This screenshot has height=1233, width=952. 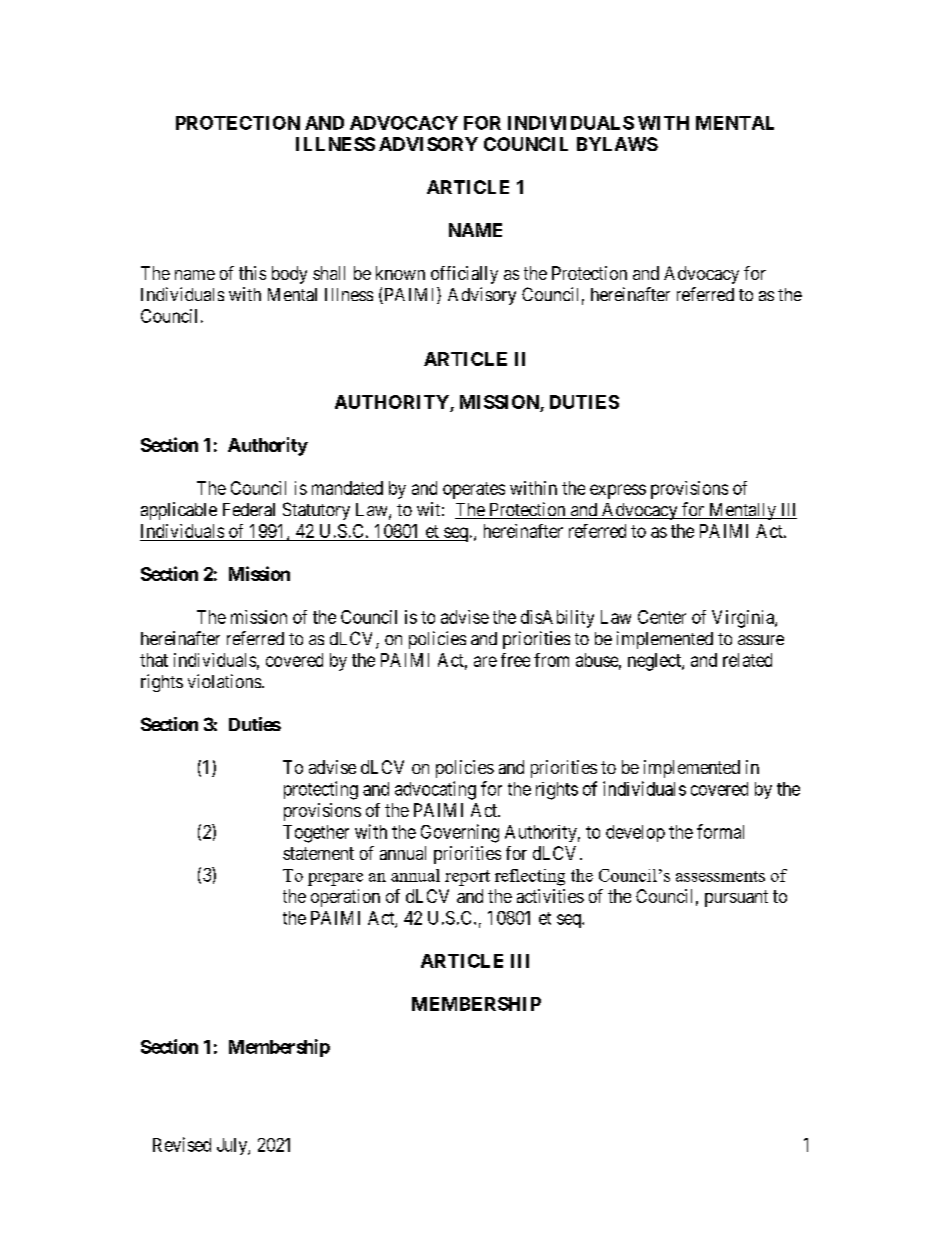 I want to click on assessments, so click(x=720, y=876).
